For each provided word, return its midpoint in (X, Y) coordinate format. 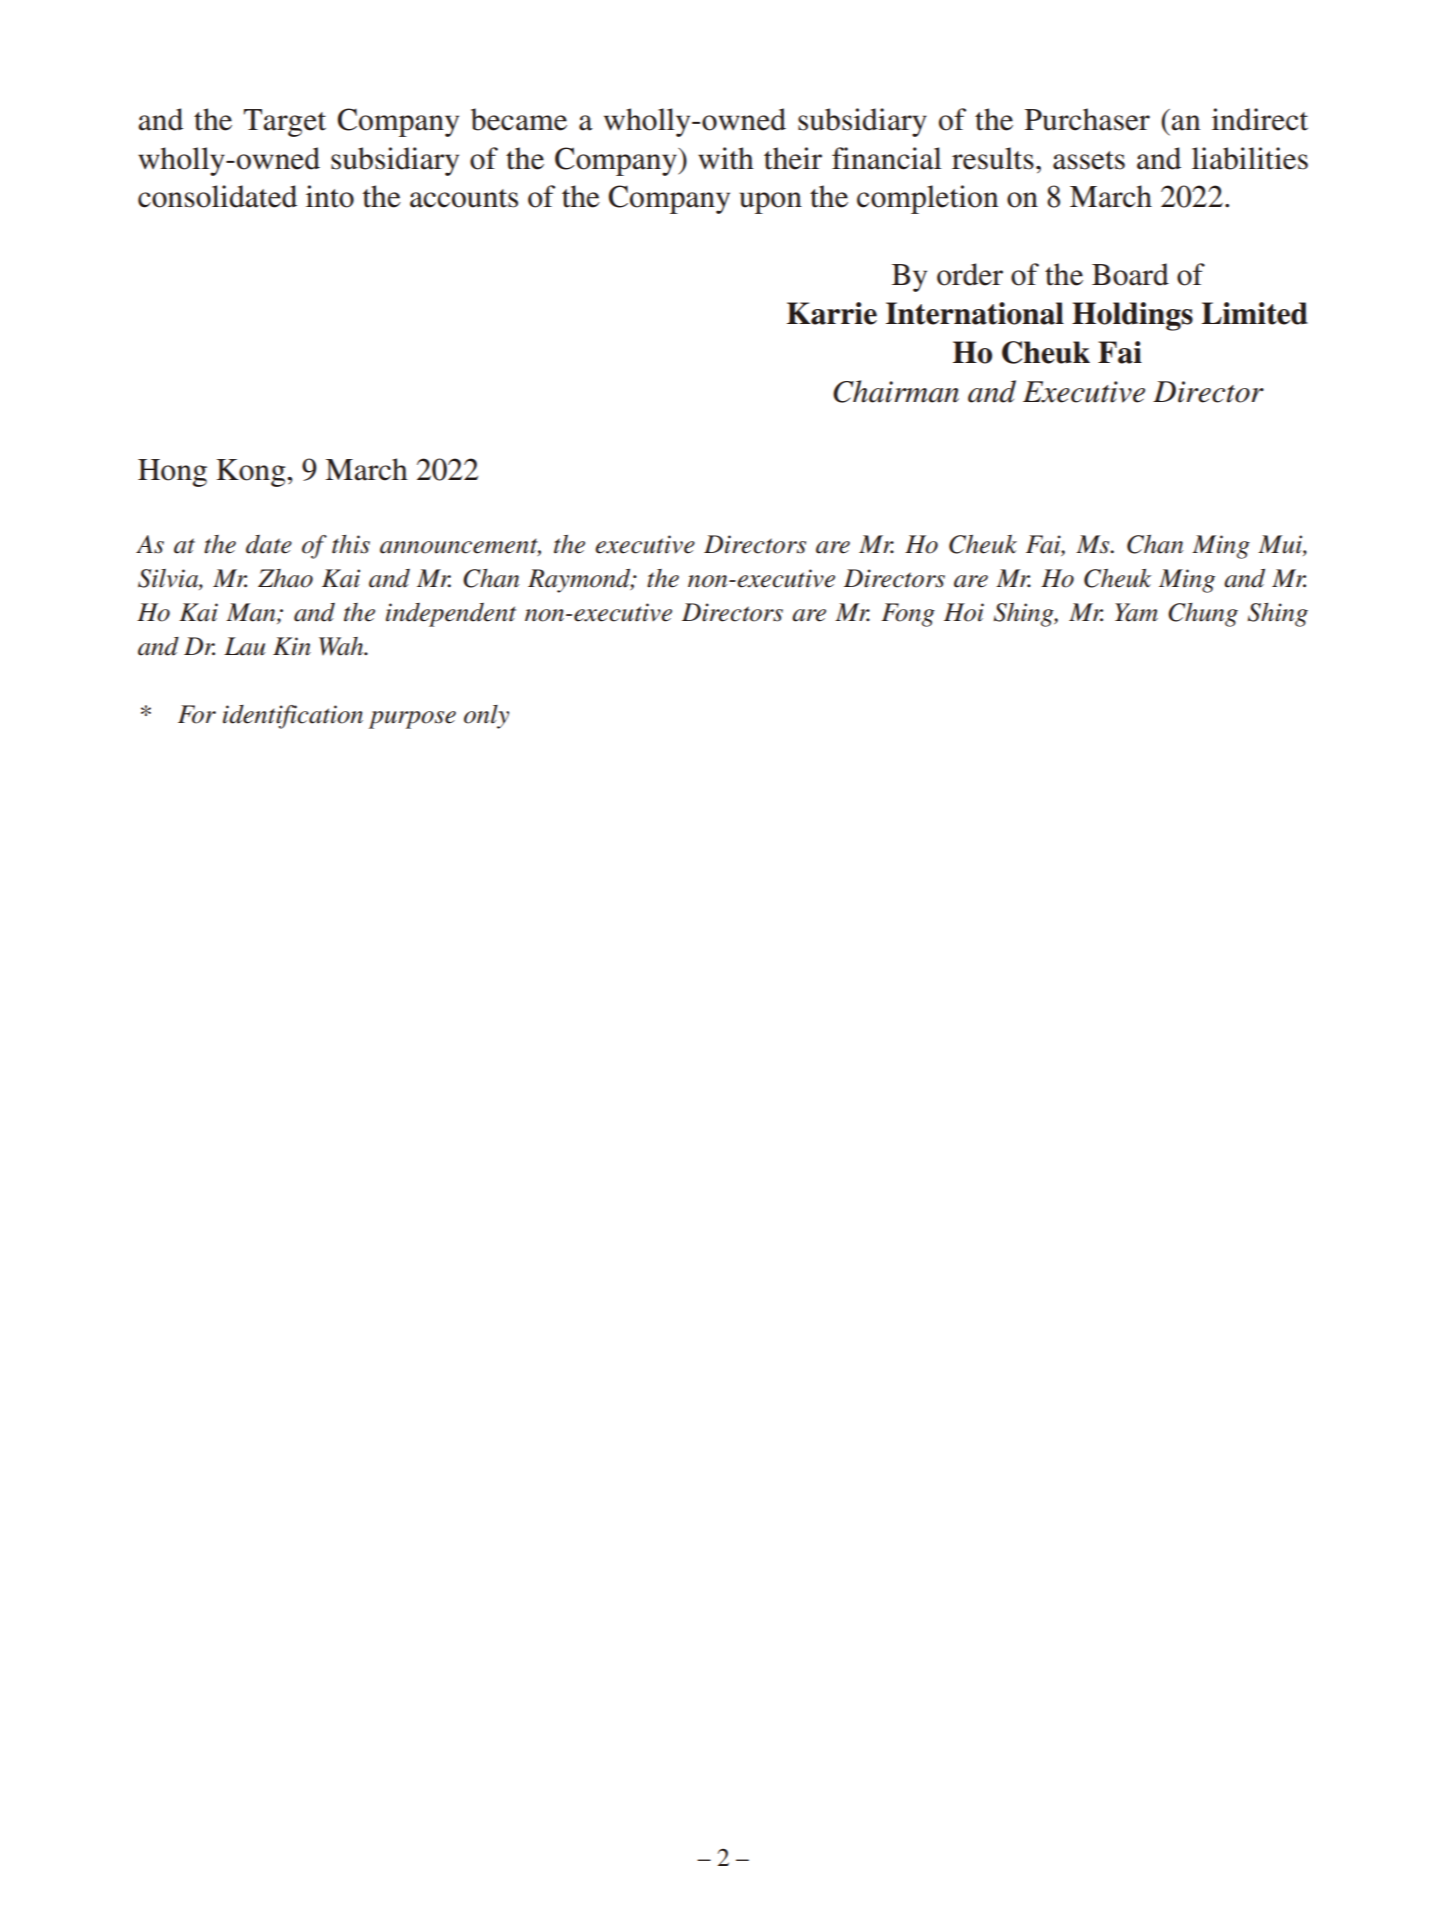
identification (293, 717)
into (330, 196)
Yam (1136, 612)
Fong (908, 615)
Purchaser (1087, 119)
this (351, 544)
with (726, 158)
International (975, 313)
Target (285, 123)
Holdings (1132, 316)
